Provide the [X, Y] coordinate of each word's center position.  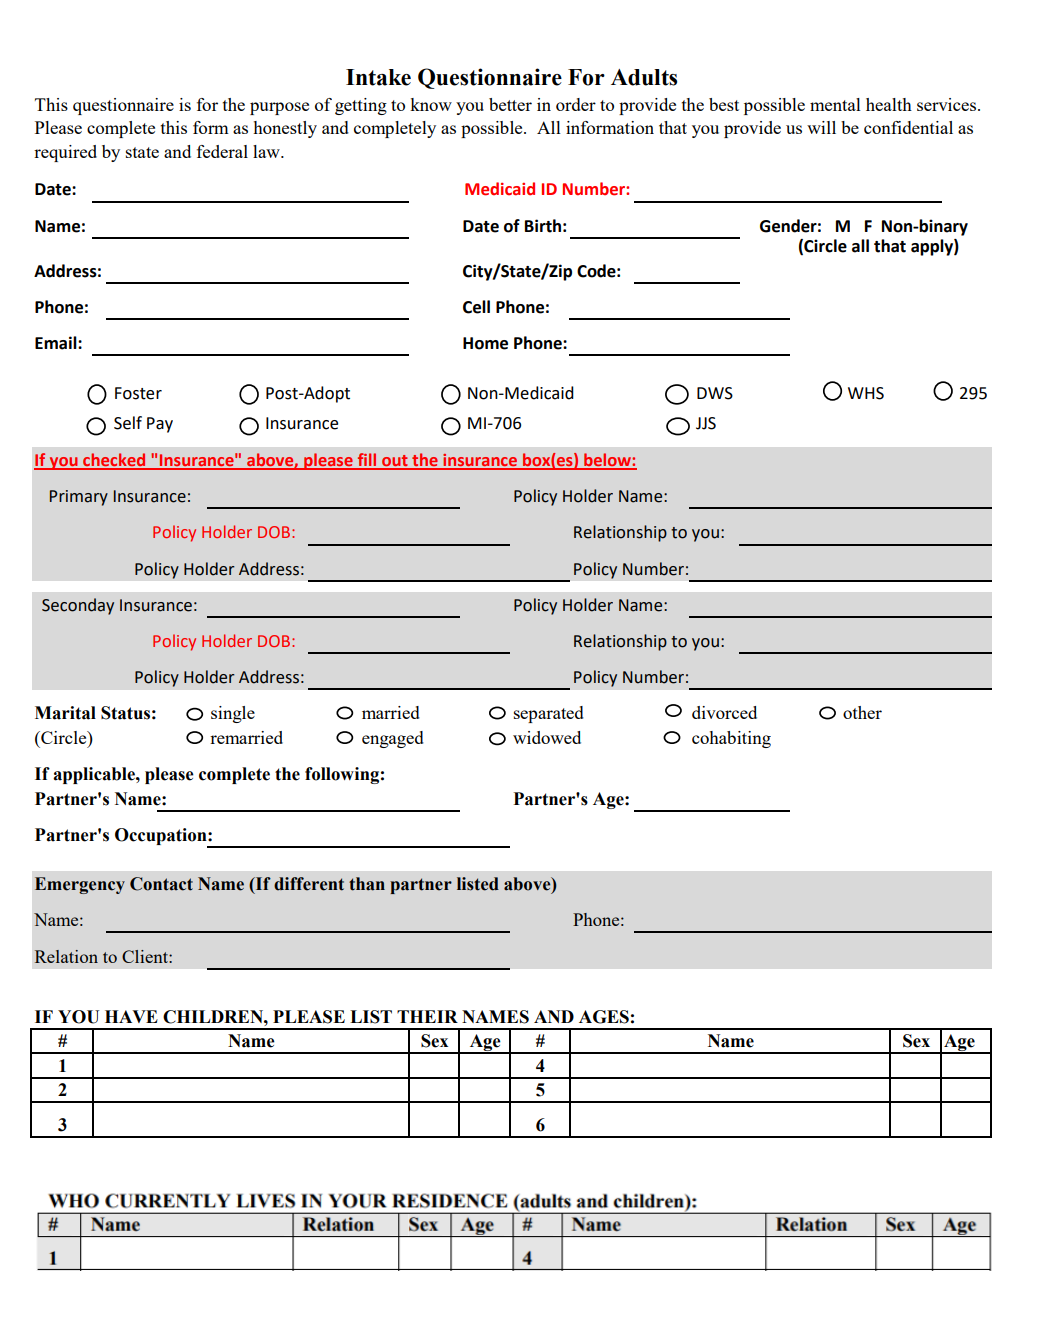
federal [222, 151]
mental [835, 104]
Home [485, 343]
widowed [547, 737]
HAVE [131, 1016]
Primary [79, 498]
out [395, 462]
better [510, 104]
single [233, 714]
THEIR [427, 1016]
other [862, 712]
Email [57, 343]
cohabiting [731, 739]
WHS [866, 393]
